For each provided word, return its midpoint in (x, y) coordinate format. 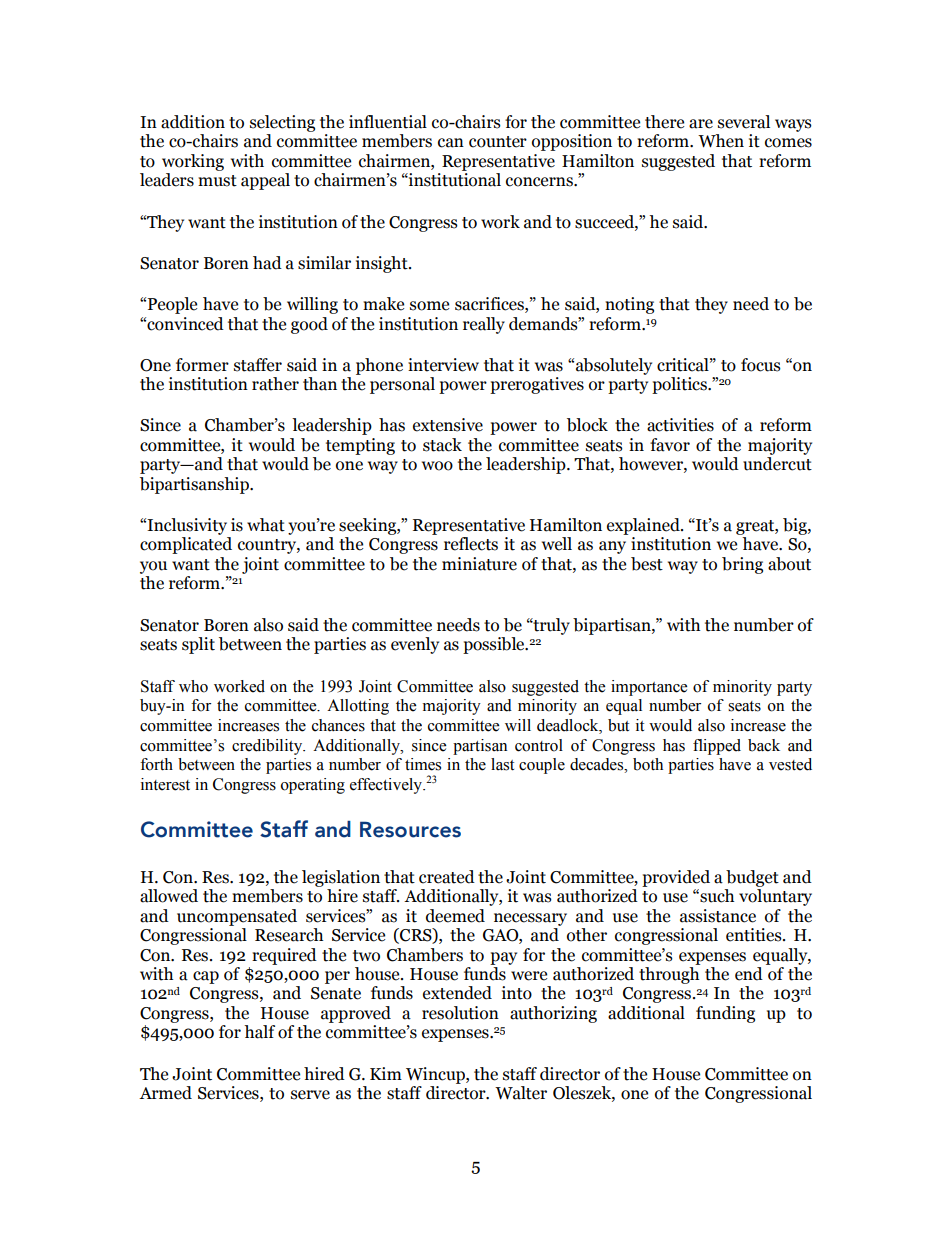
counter (498, 142)
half (259, 1032)
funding (725, 1014)
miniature (479, 564)
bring (742, 565)
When (721, 141)
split (198, 645)
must (217, 181)
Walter (521, 1093)
